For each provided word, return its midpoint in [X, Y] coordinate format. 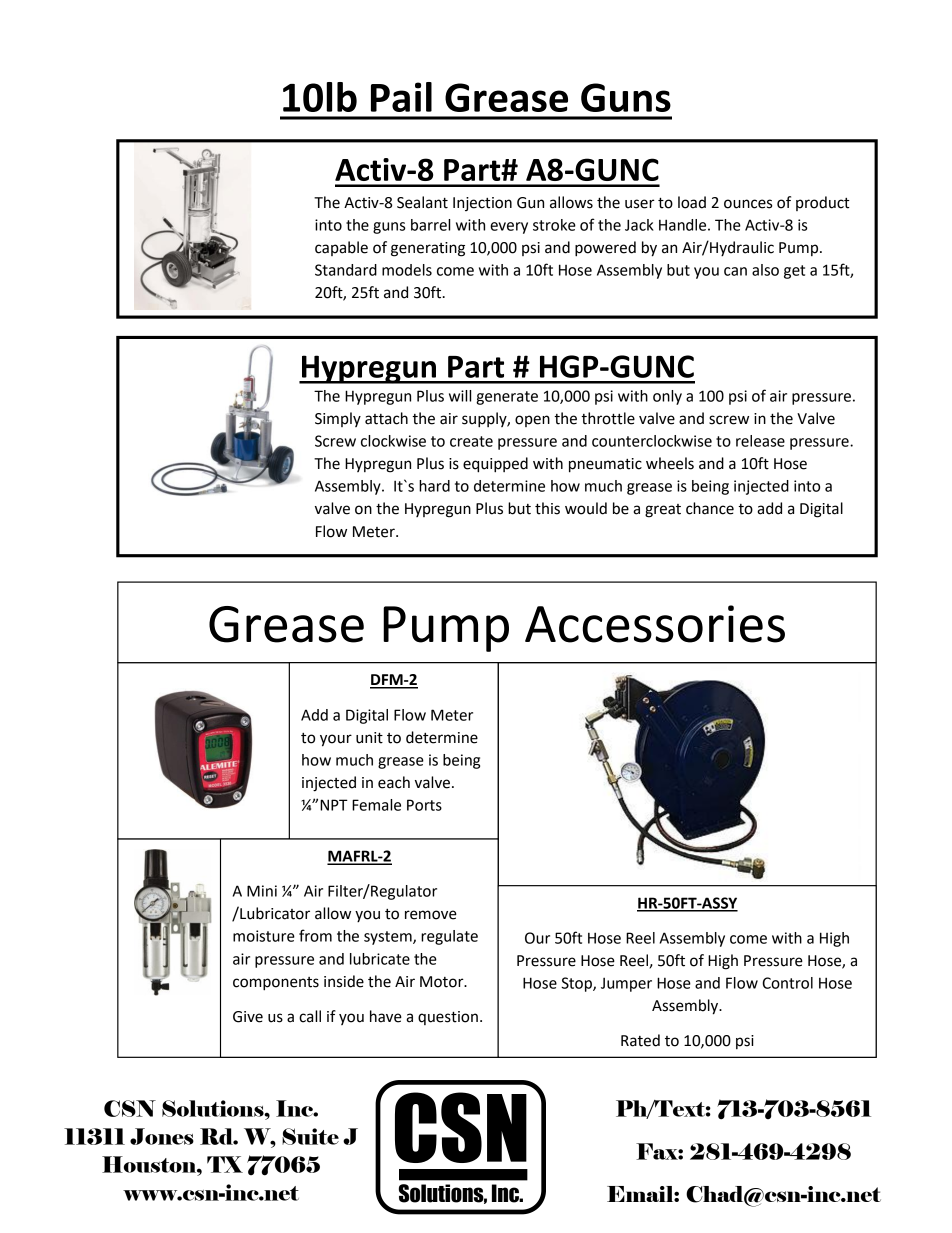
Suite [310, 1136]
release [760, 441]
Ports [424, 805]
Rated [640, 1040]
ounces [748, 204]
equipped [495, 465]
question [448, 1018]
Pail [401, 97]
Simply [338, 419]
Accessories [655, 624]
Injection [482, 204]
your [336, 740]
